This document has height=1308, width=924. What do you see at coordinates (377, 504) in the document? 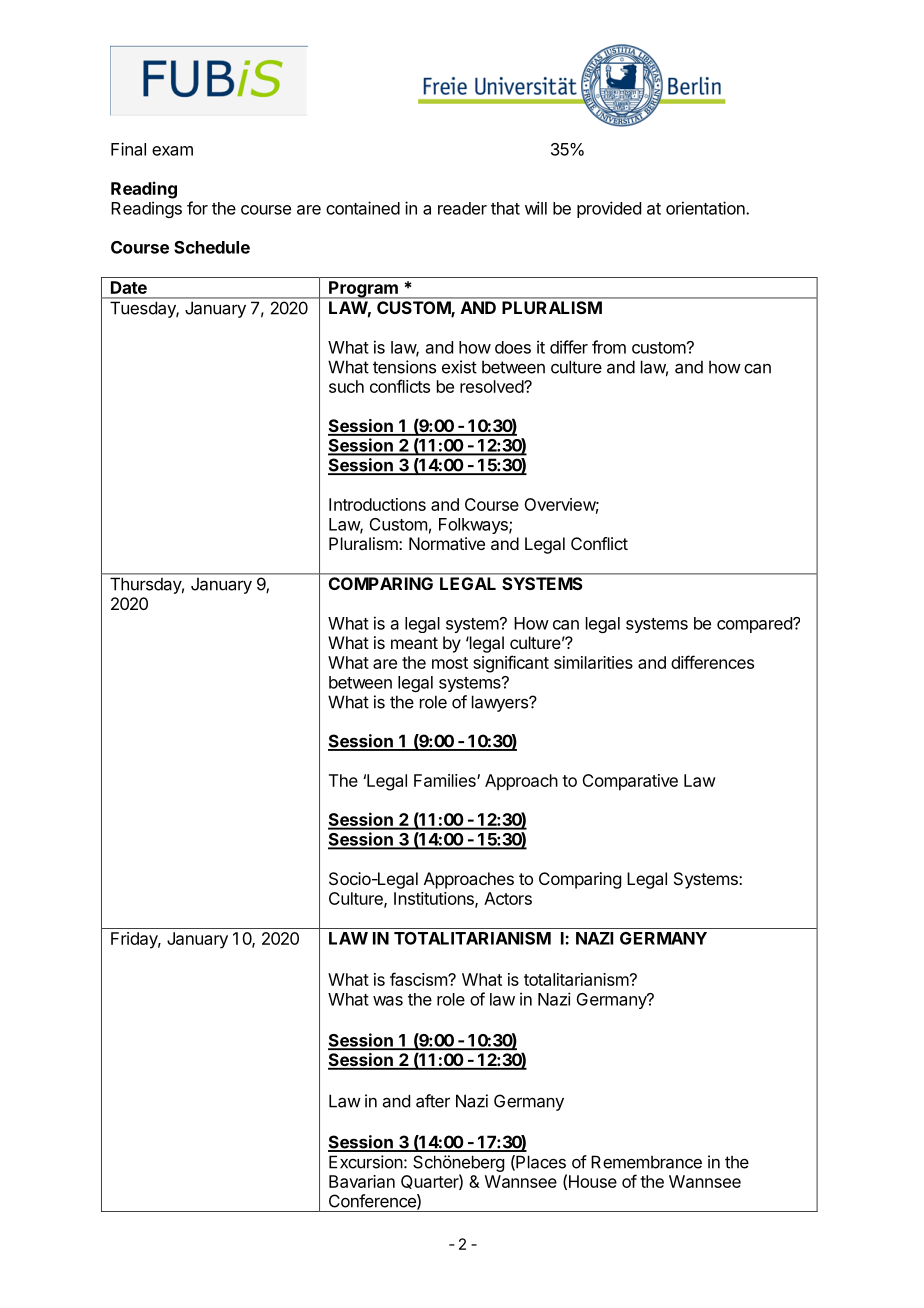
I see `Introductions` at bounding box center [377, 504].
